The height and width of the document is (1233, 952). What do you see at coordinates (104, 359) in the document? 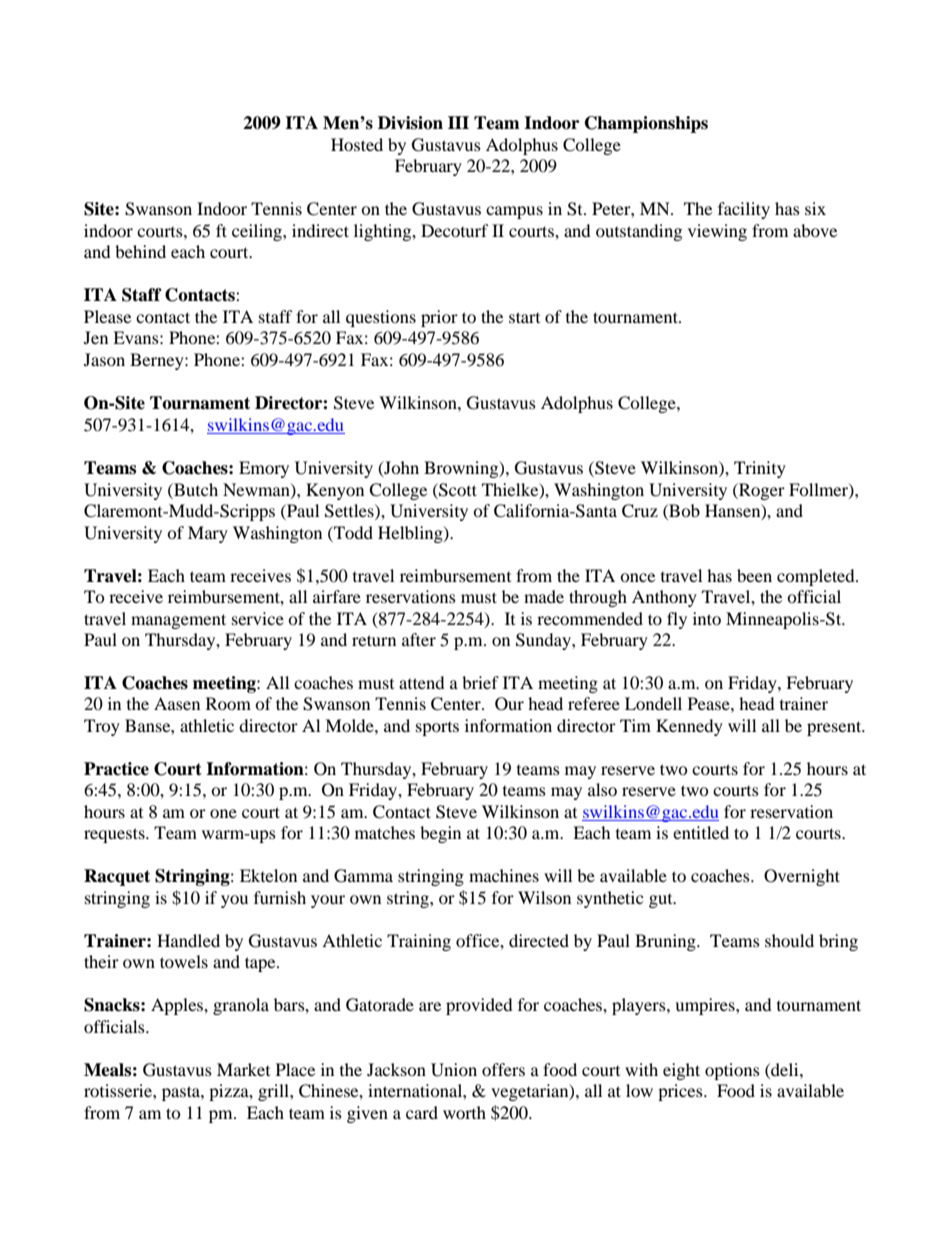
I see `Jason` at bounding box center [104, 359].
